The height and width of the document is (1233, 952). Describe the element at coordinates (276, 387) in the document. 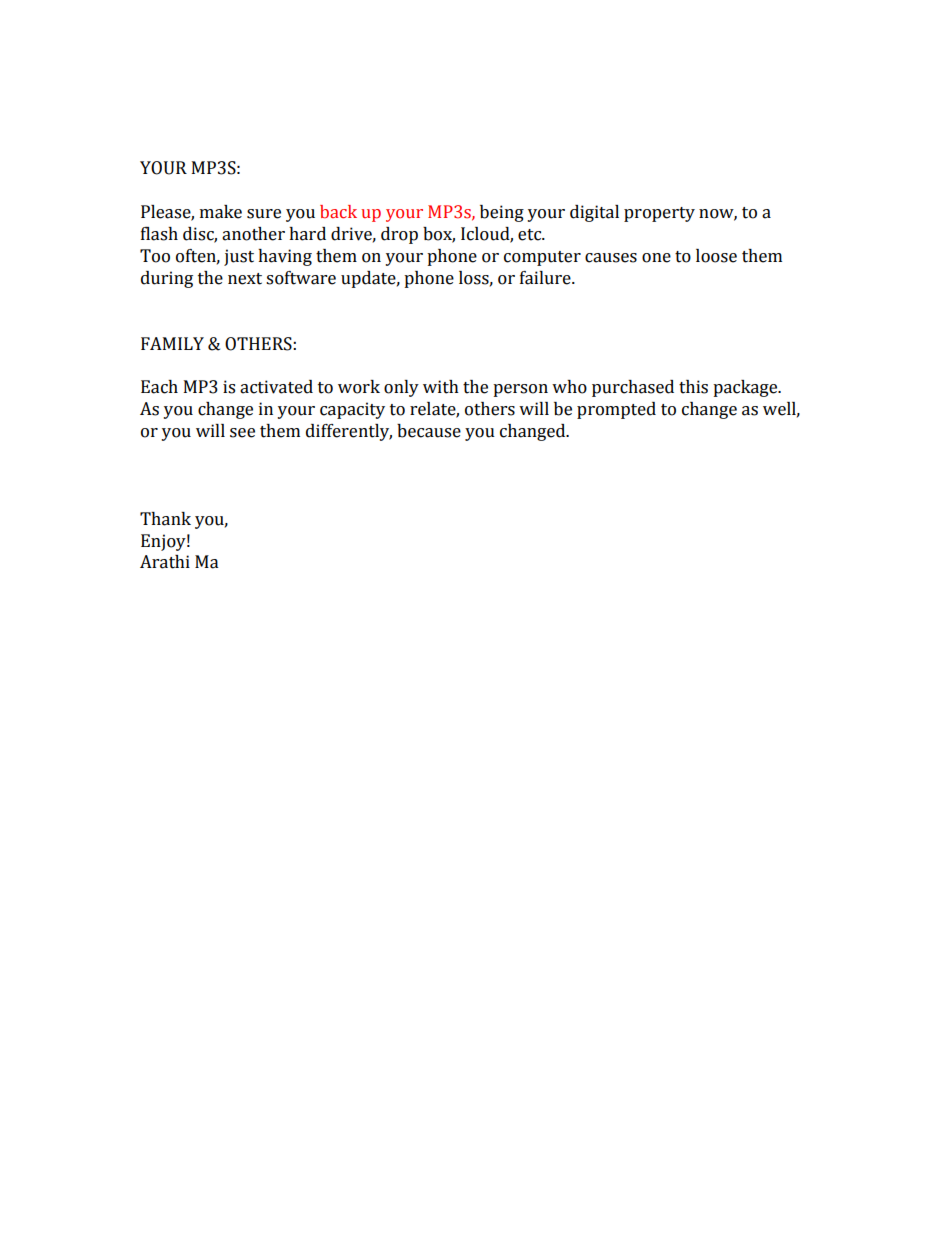

I see `activated` at that location.
